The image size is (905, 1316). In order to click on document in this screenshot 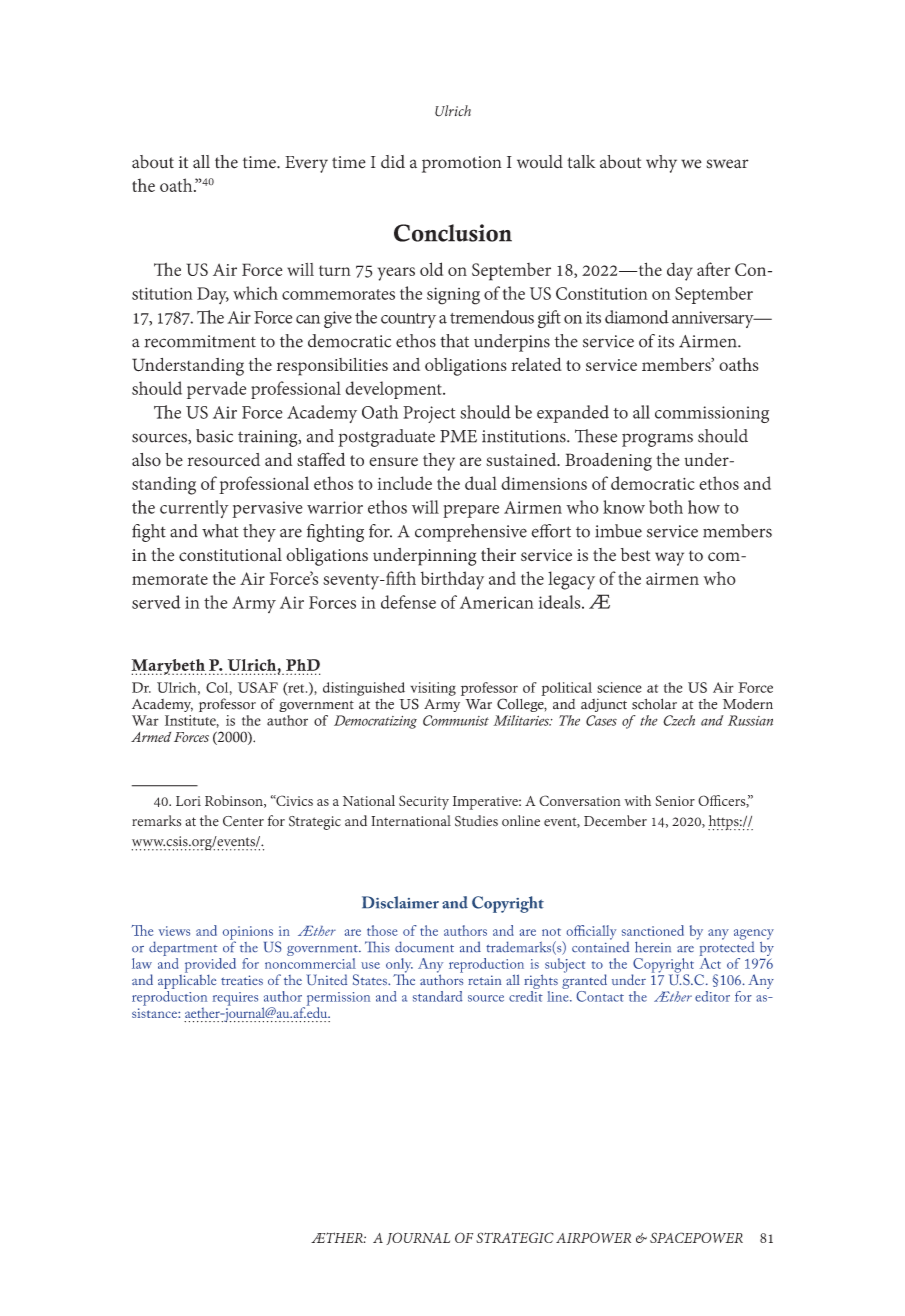, I will do `click(424, 946)`.
